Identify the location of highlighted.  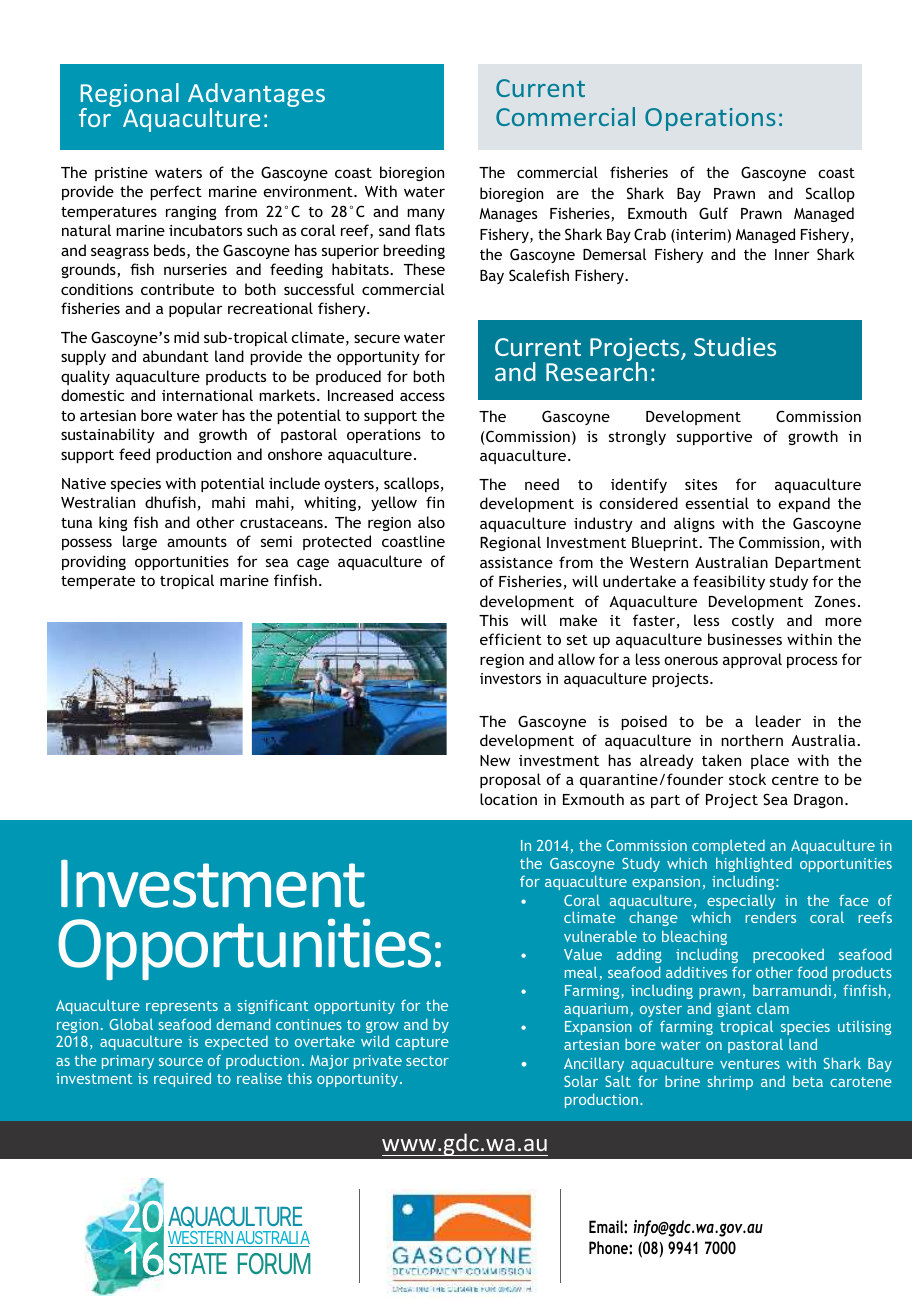
(754, 864).
